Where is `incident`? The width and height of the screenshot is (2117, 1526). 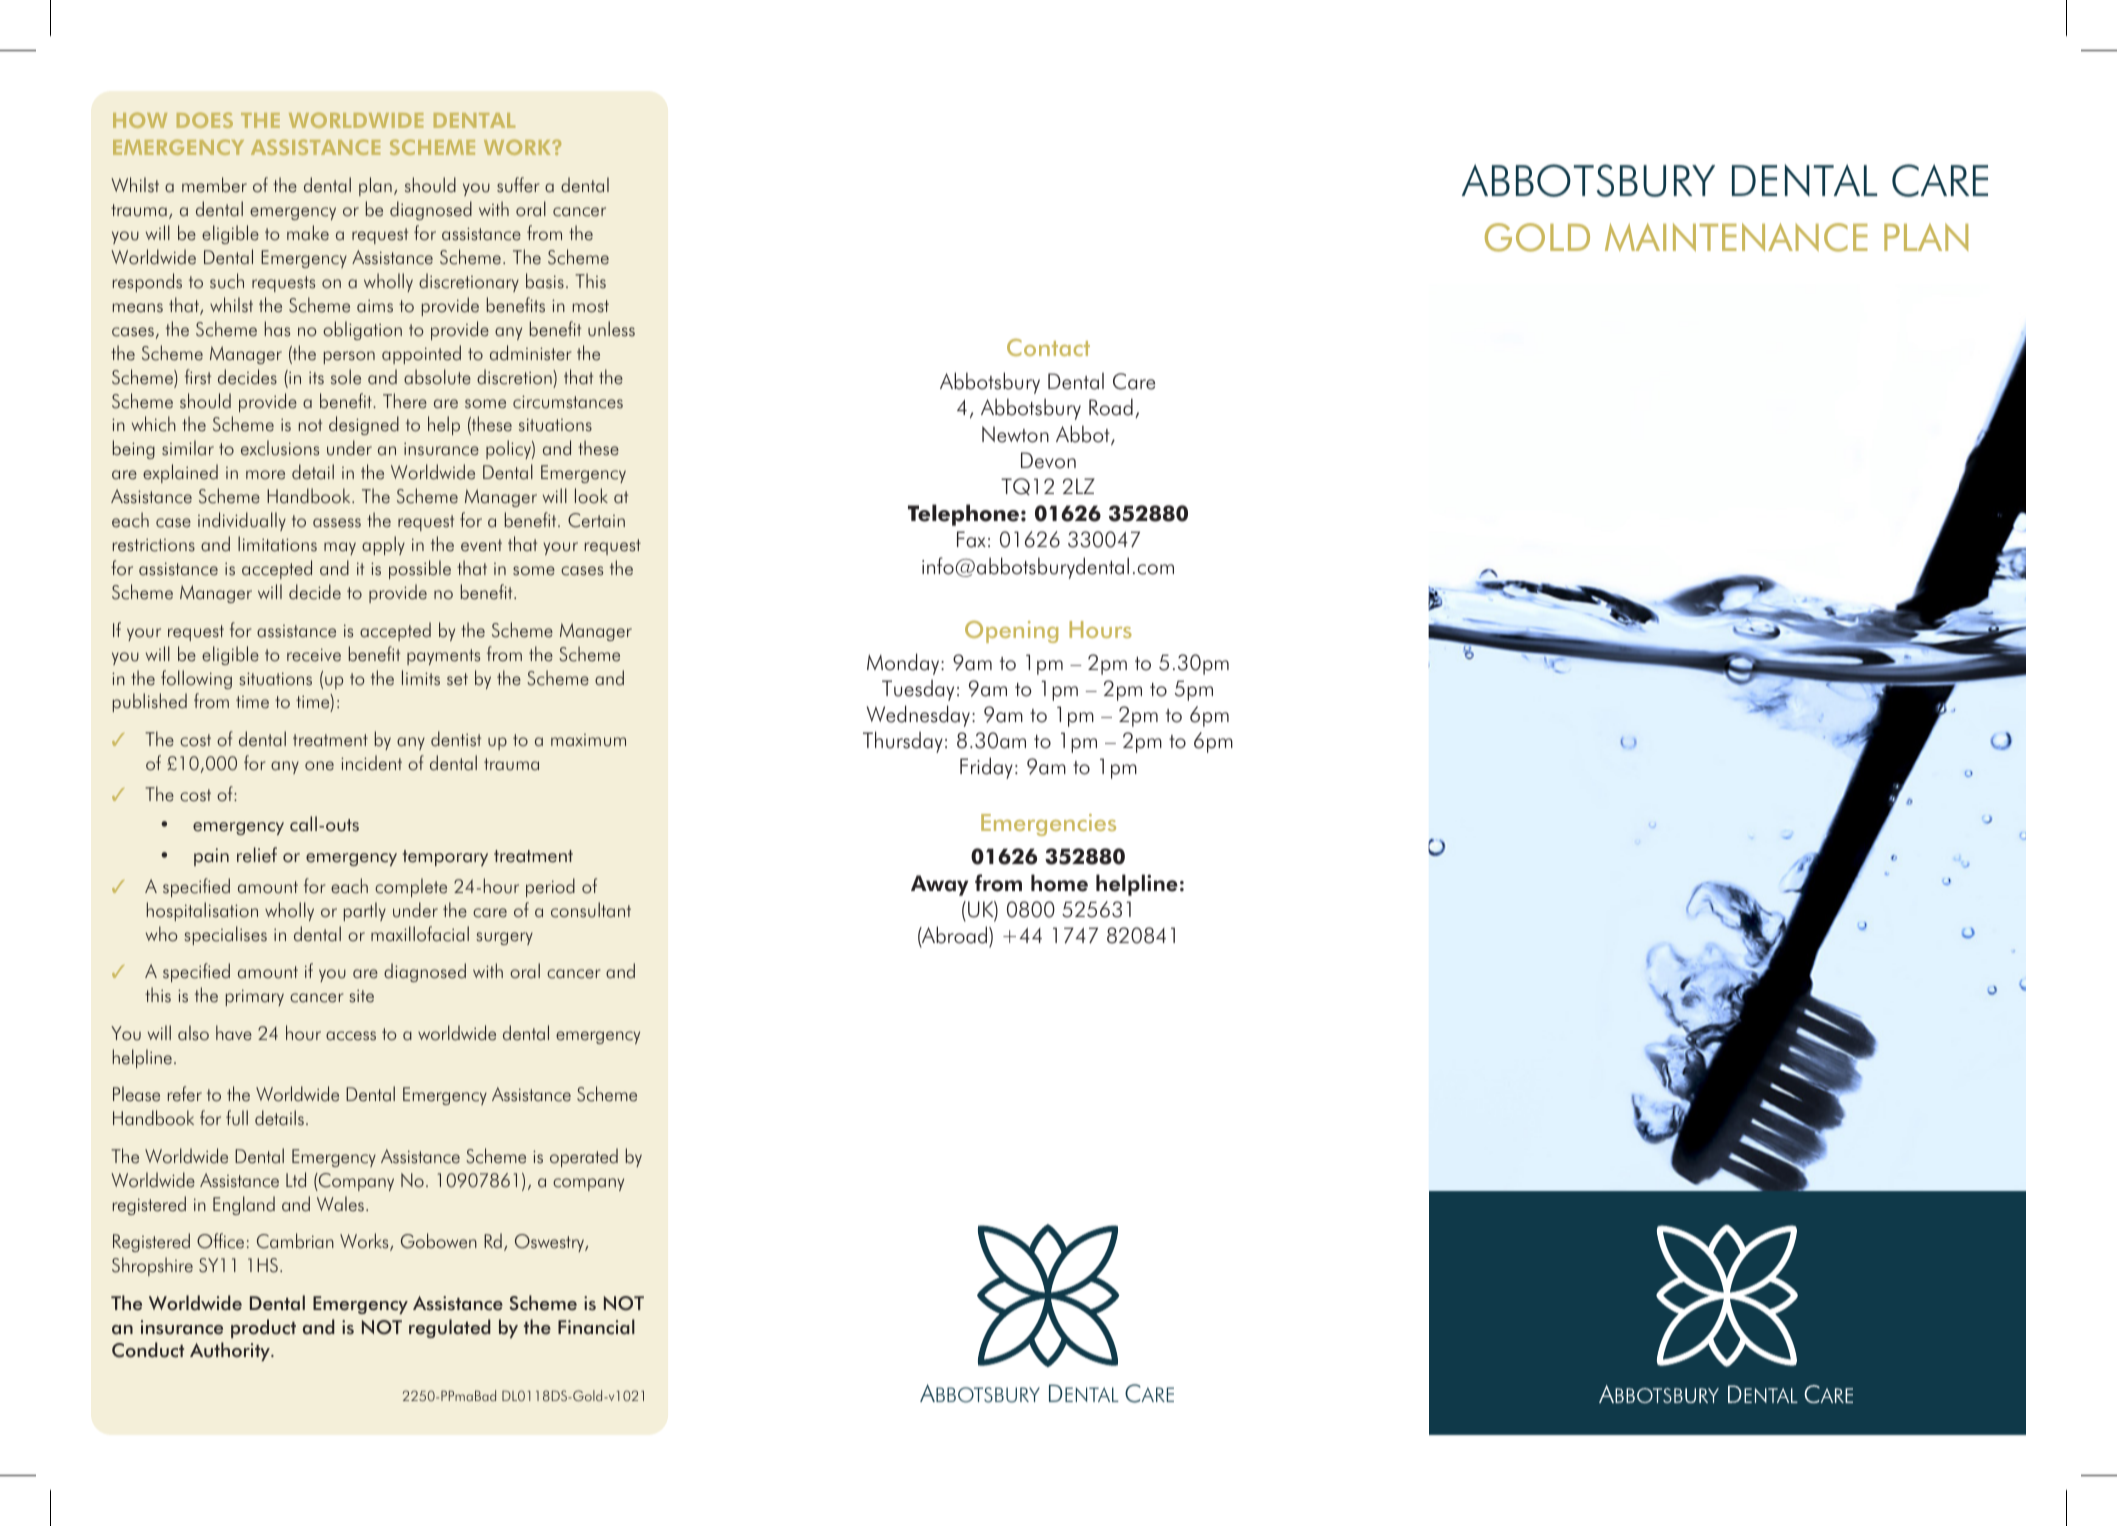 incident is located at coordinates (371, 763).
